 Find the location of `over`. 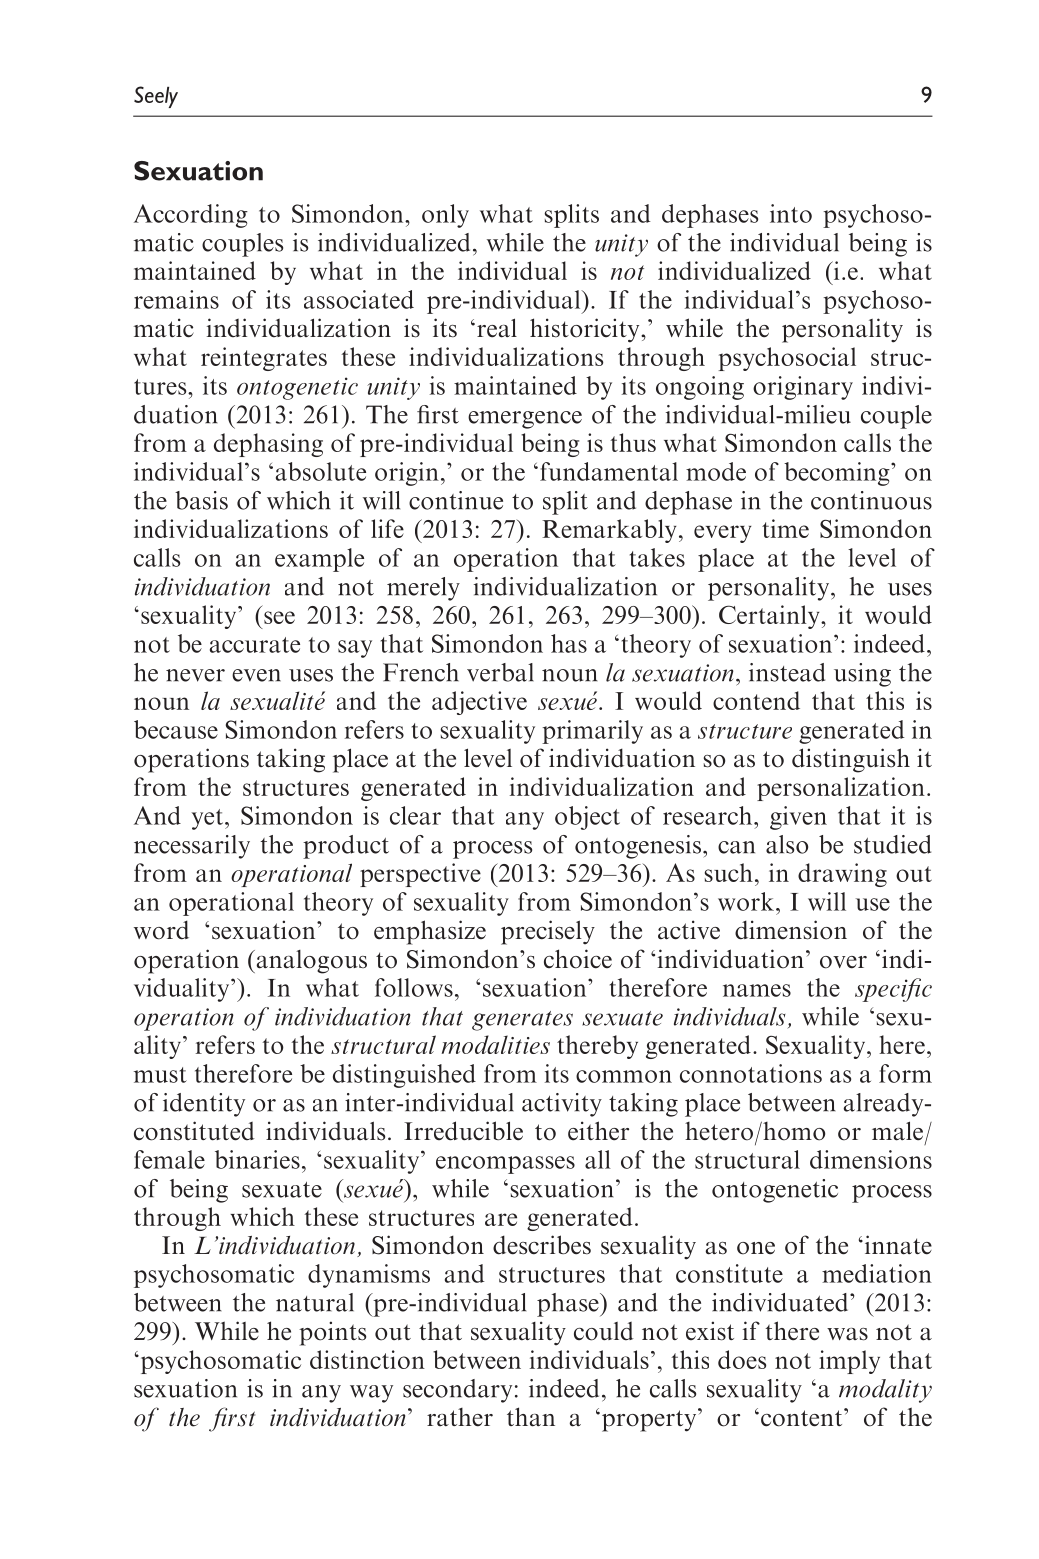

over is located at coordinates (843, 962).
